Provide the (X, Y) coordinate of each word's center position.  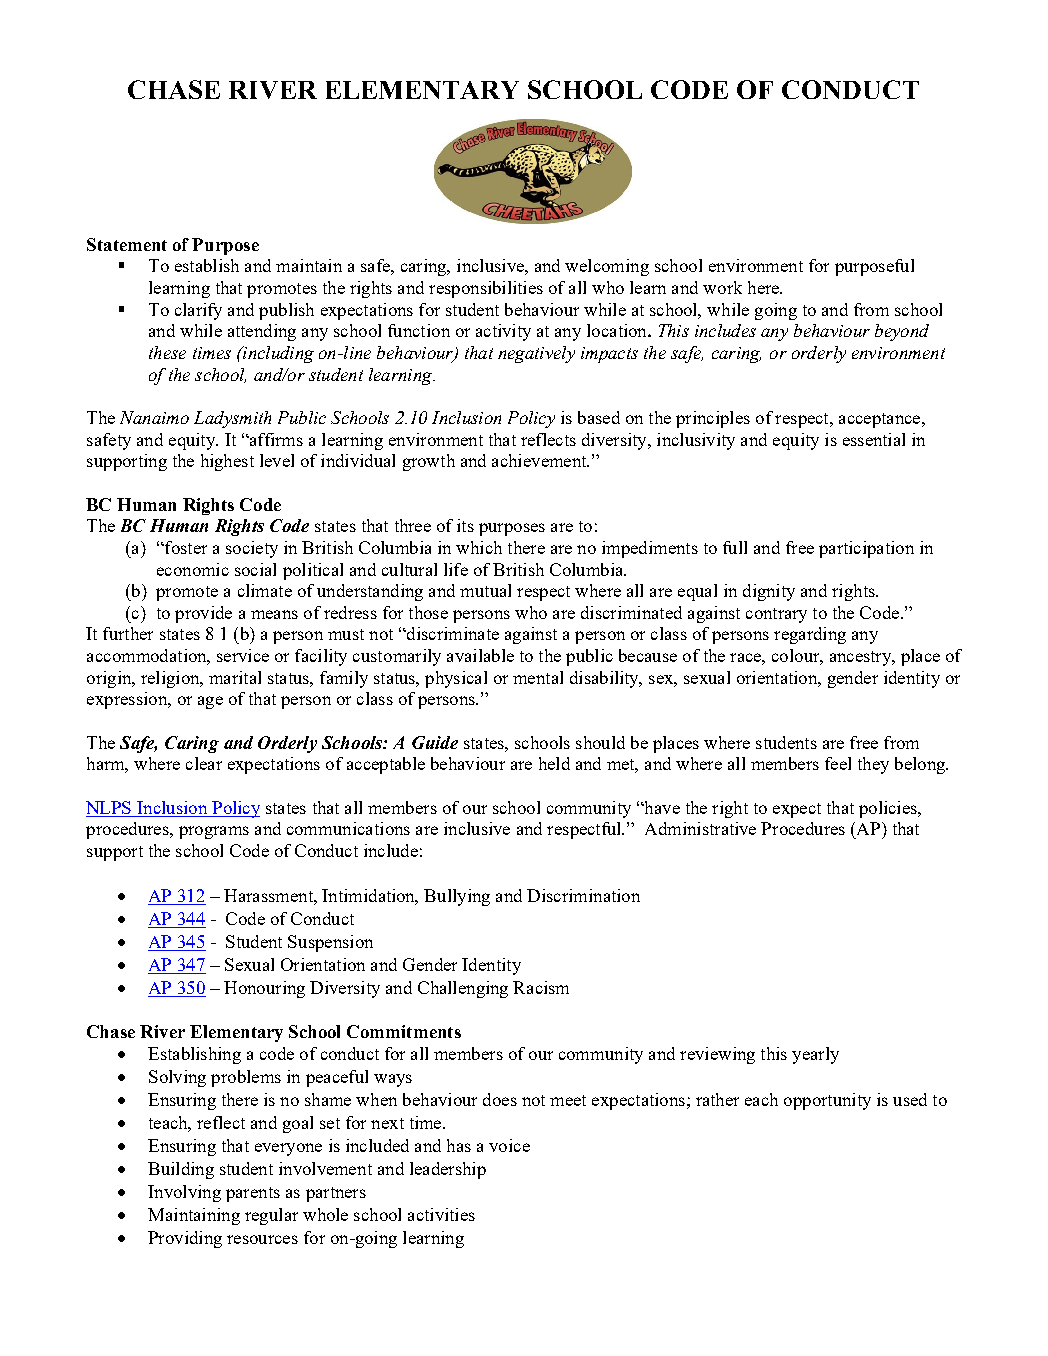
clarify (198, 311)
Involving (184, 1193)
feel (838, 763)
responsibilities (486, 289)
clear (204, 763)
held (554, 763)
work (722, 287)
